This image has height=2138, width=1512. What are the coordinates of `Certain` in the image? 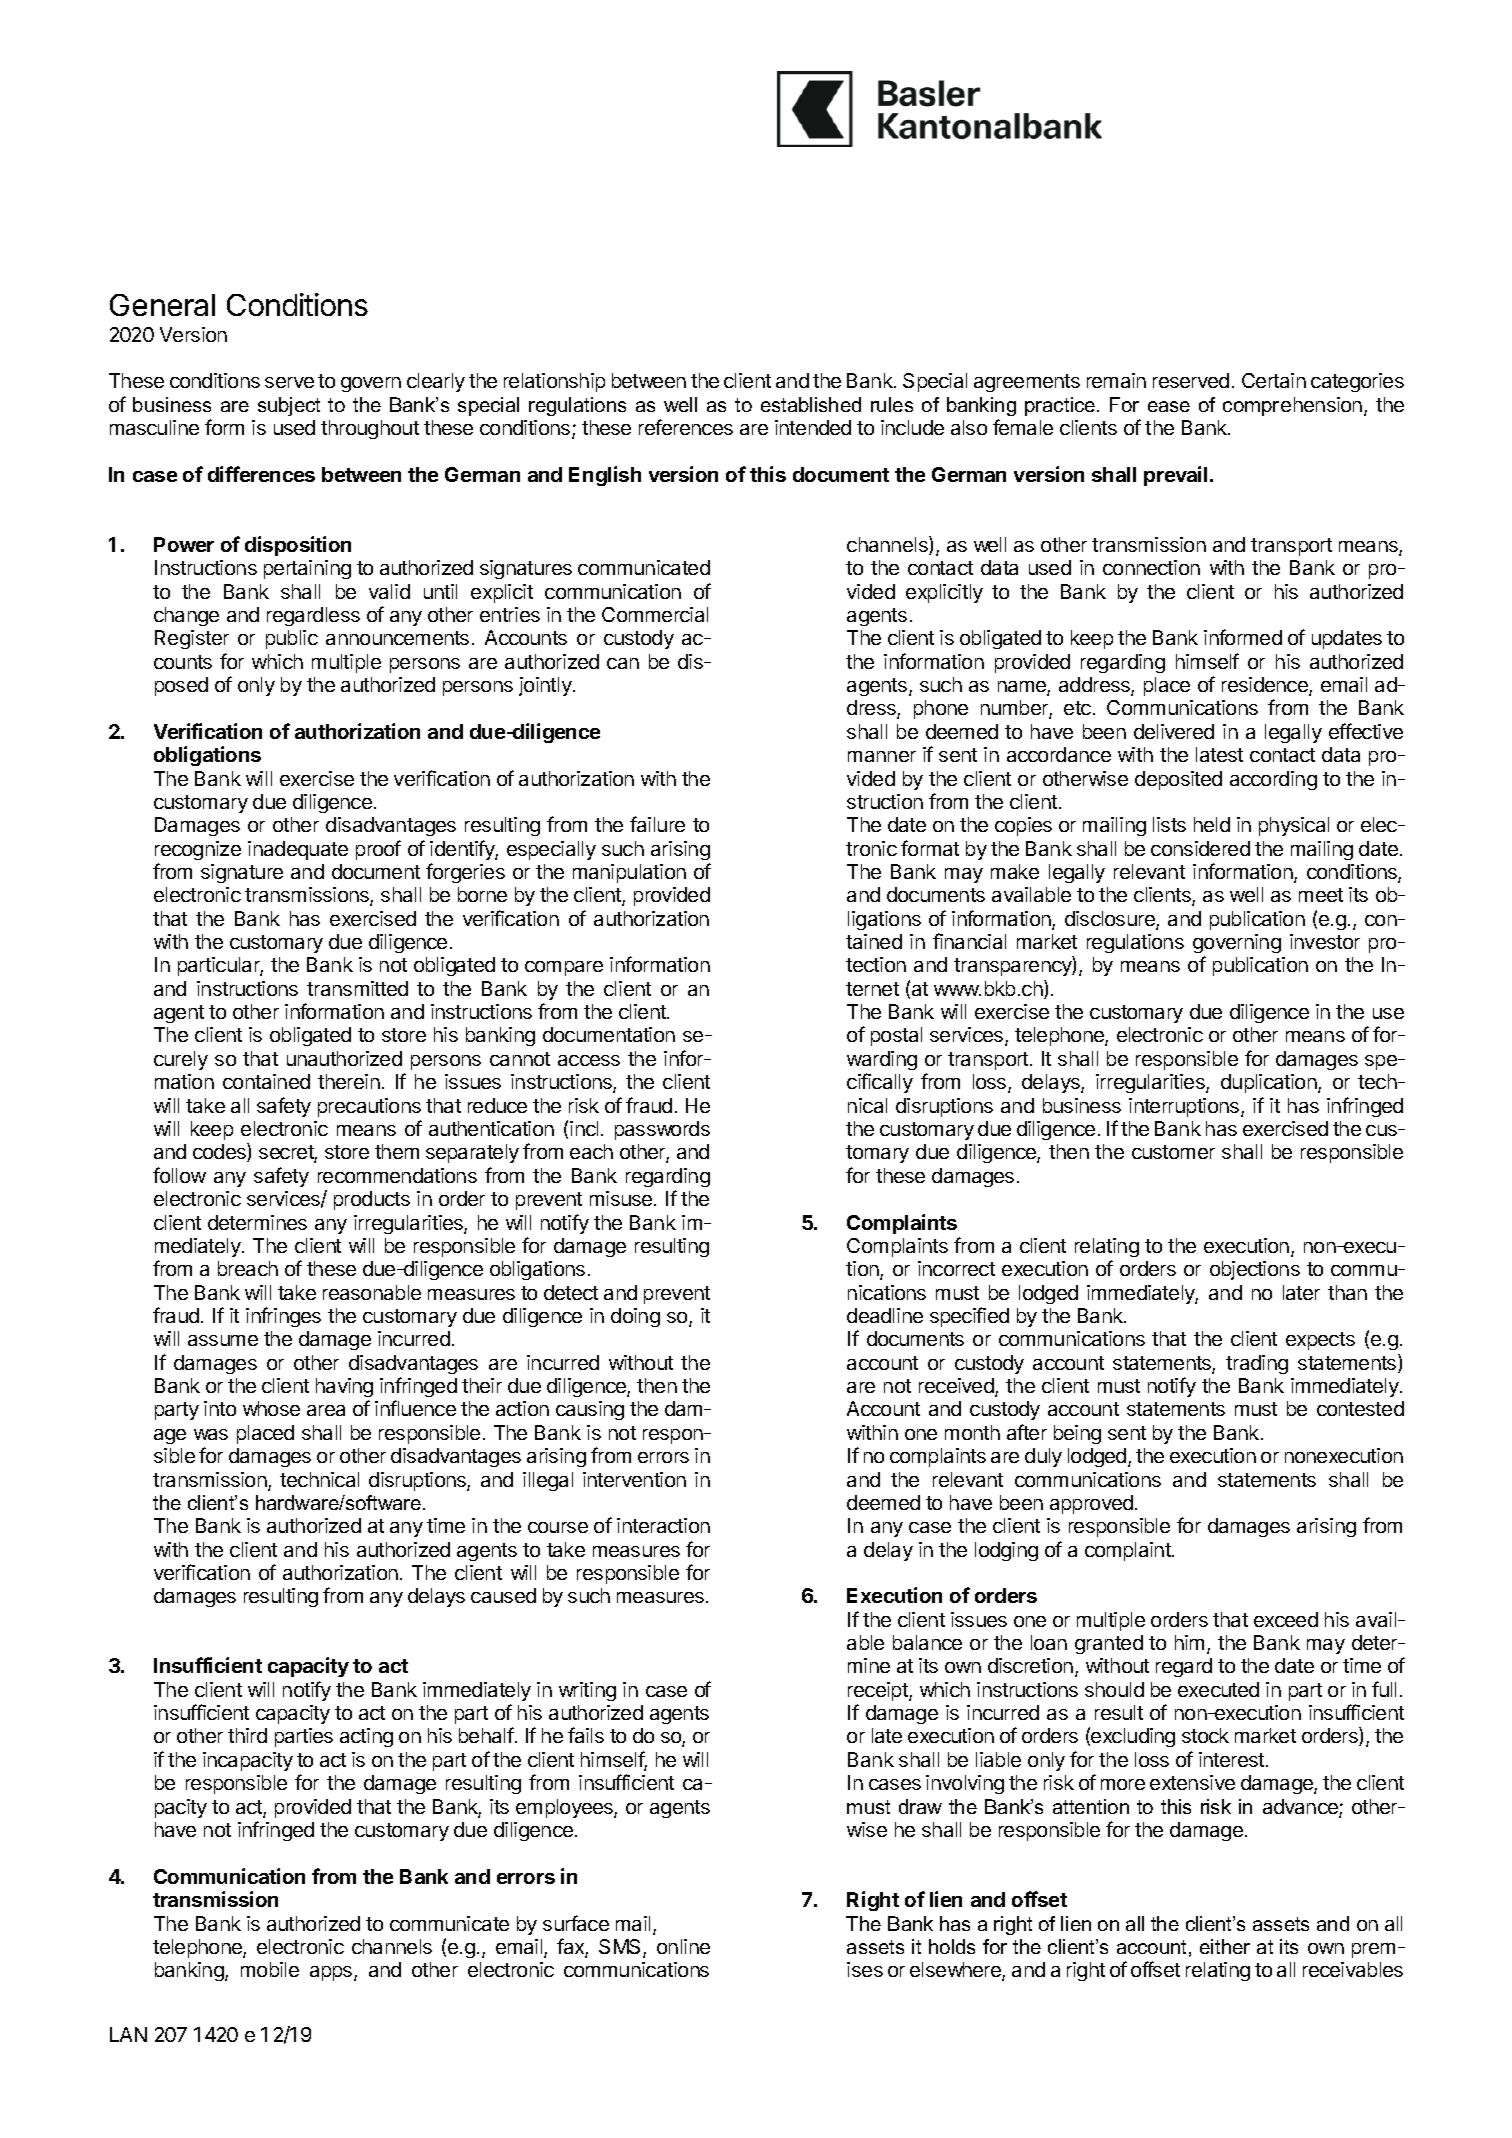 It's located at (1274, 380).
